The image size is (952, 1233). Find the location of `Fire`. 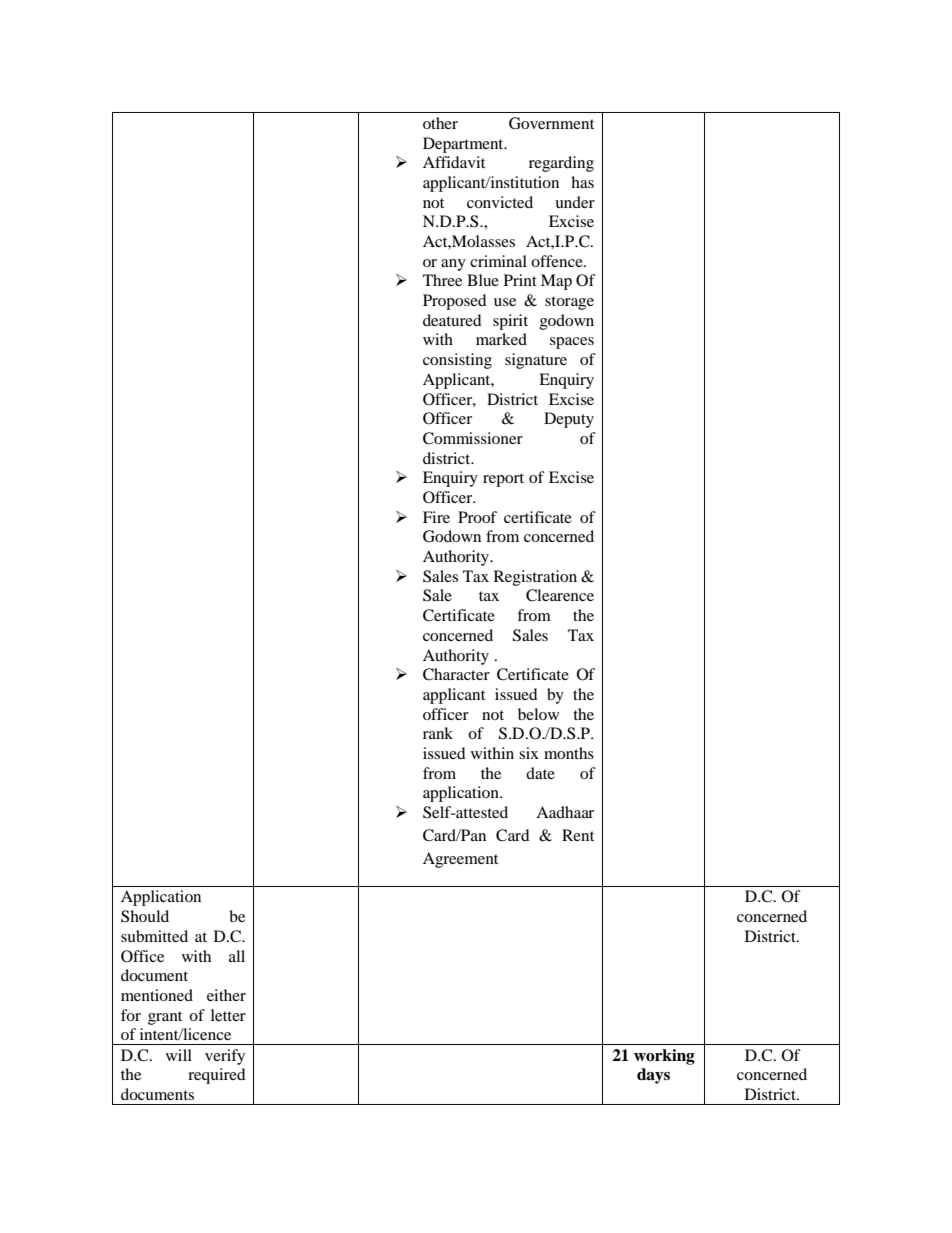

Fire is located at coordinates (436, 517).
